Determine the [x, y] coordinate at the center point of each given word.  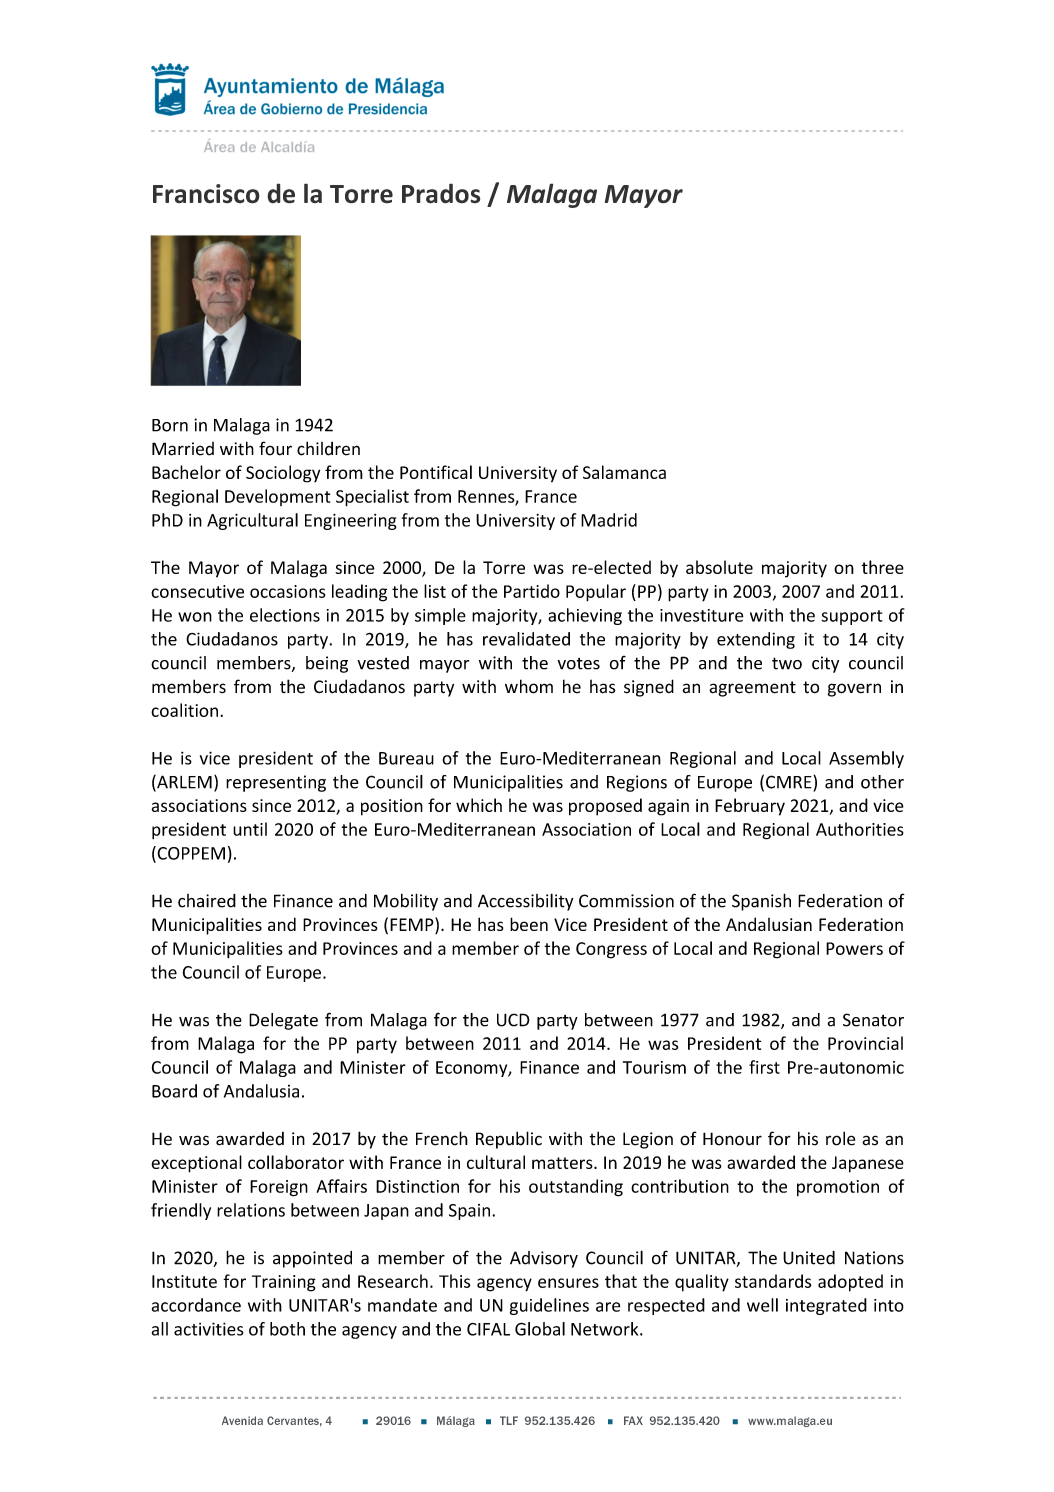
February [750, 807]
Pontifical [436, 472]
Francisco [206, 194]
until [250, 829]
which [479, 805]
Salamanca [624, 472]
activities [209, 1329]
